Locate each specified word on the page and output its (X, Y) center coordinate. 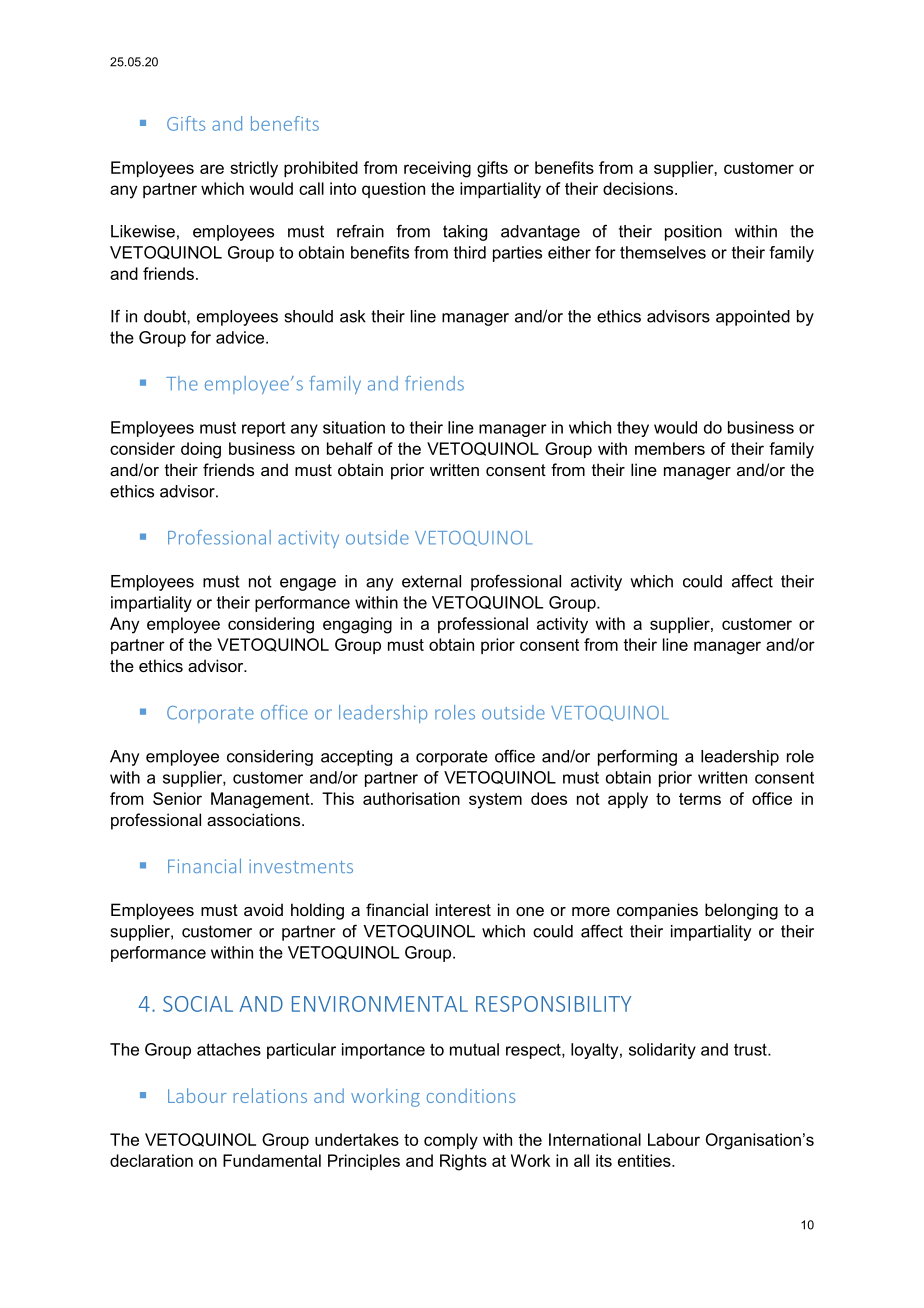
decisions (639, 188)
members (670, 448)
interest (463, 909)
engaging (357, 625)
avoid (263, 909)
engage (308, 584)
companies (657, 911)
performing (637, 758)
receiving (437, 169)
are (212, 169)
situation (354, 427)
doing (201, 450)
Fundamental (272, 1160)
